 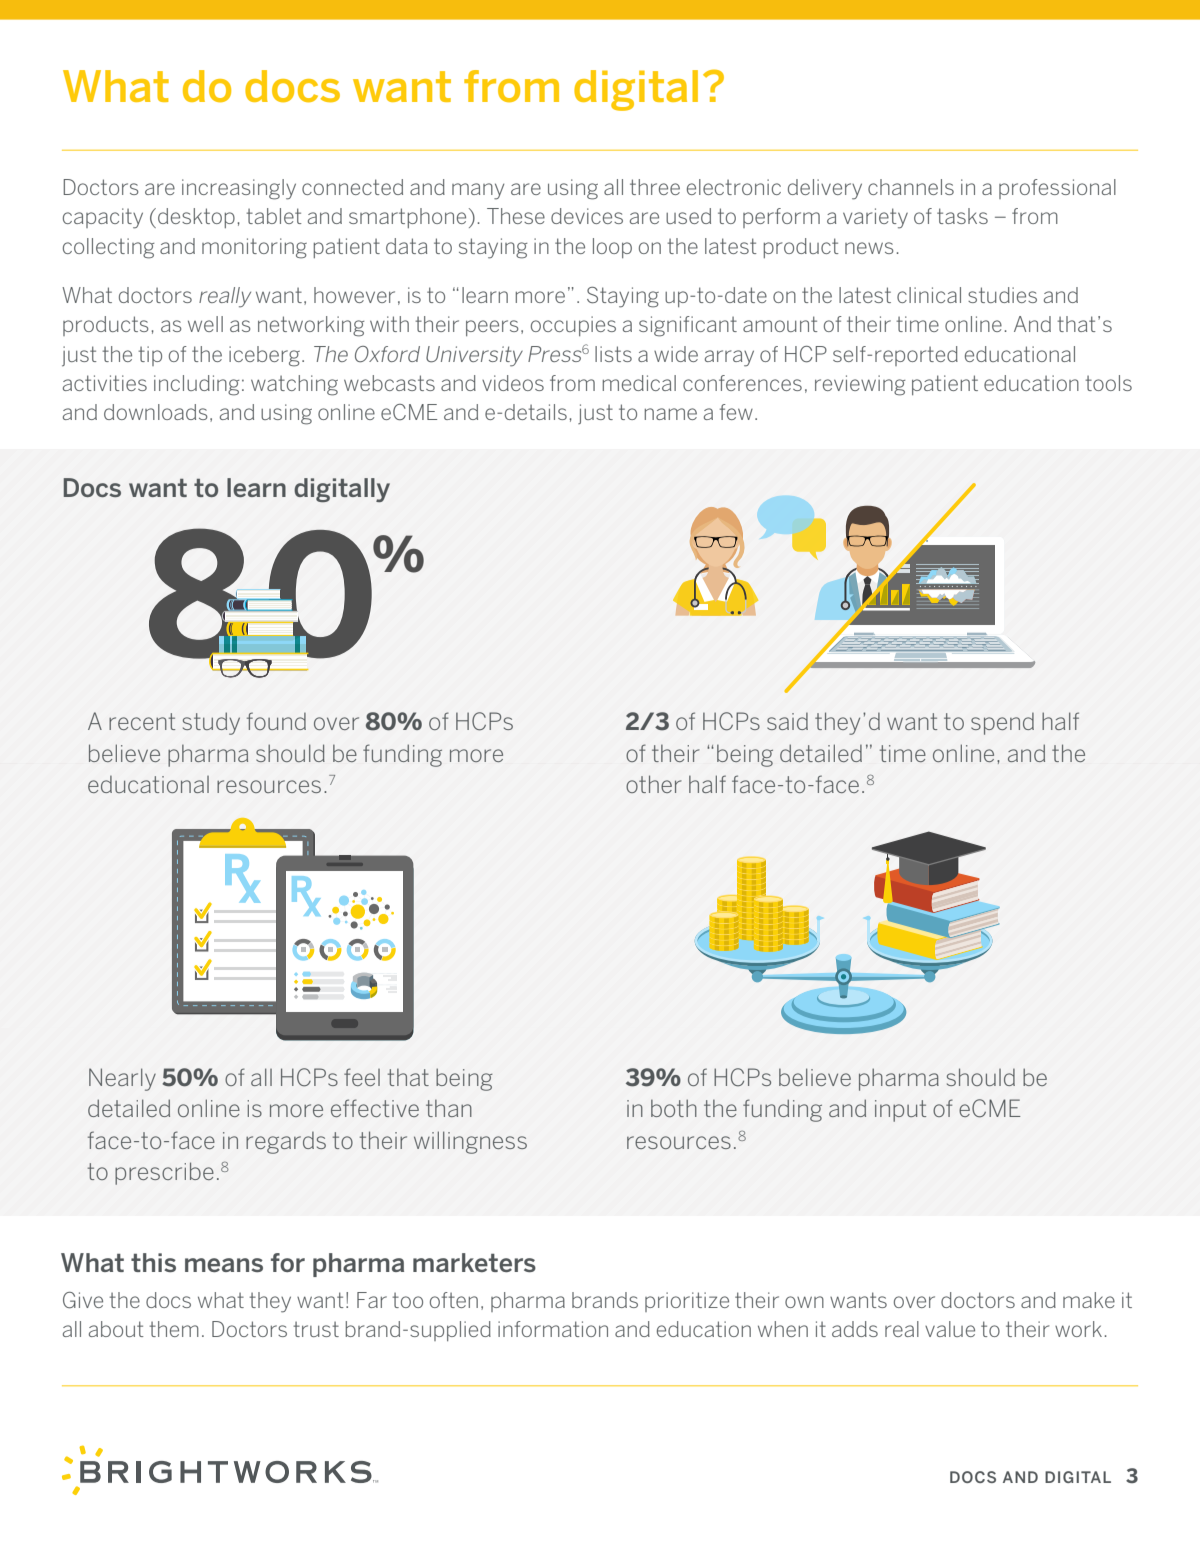 What do you see at coordinates (224, 1265) in the screenshot?
I see `means` at bounding box center [224, 1265].
